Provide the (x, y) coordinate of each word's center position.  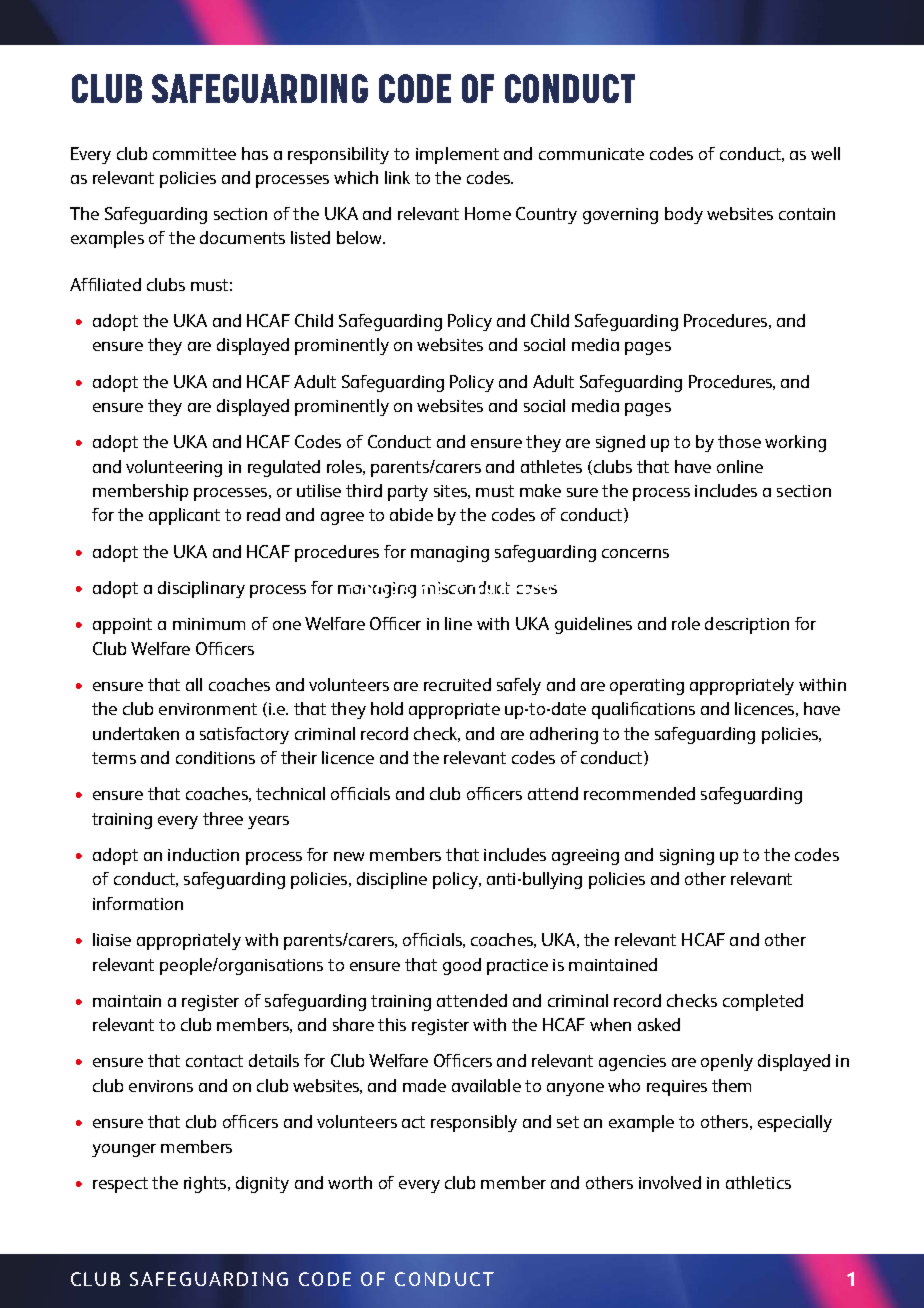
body (684, 215)
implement (457, 155)
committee (194, 154)
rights (206, 1184)
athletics (758, 1182)
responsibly (474, 1123)
